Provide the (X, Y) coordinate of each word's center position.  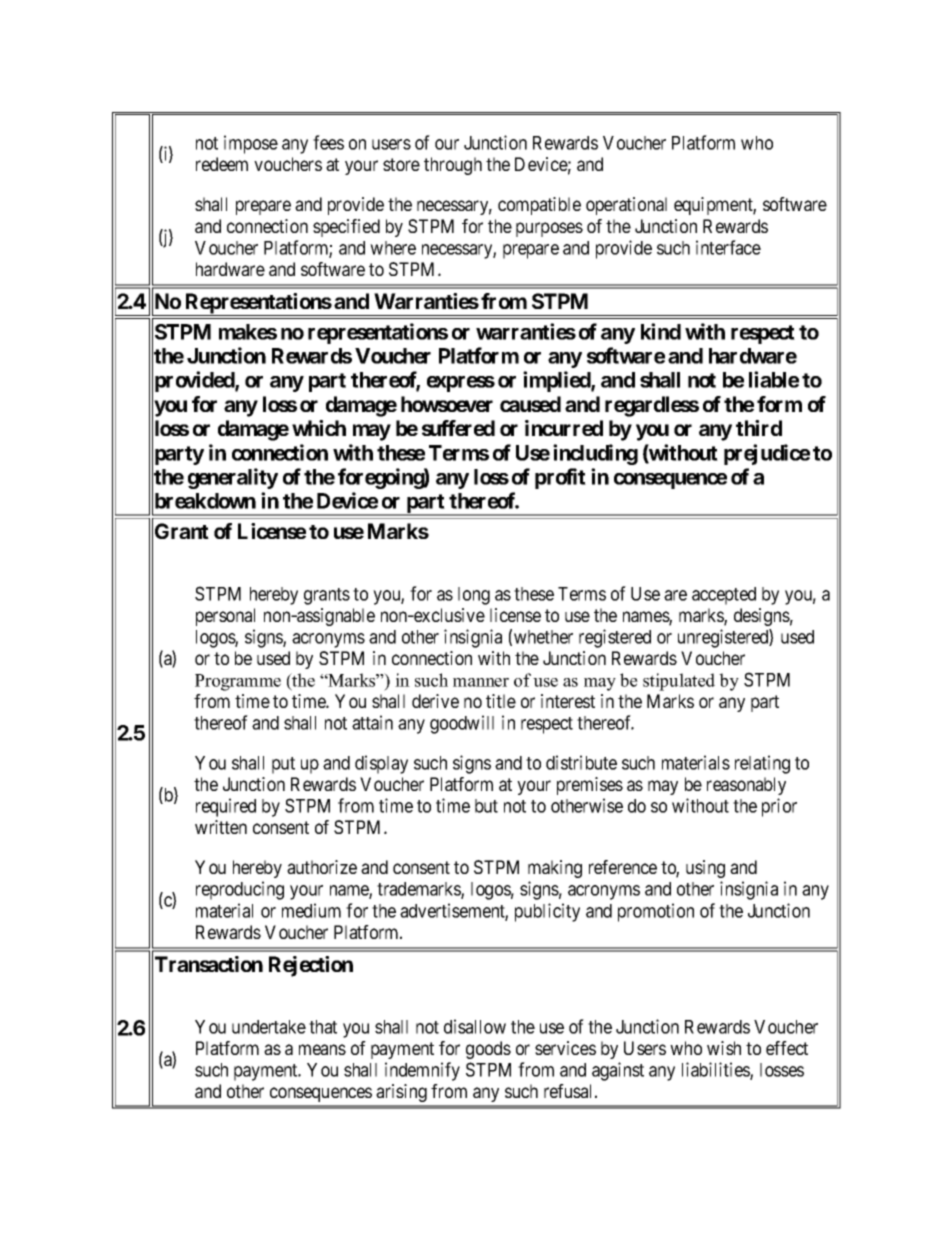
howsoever (447, 404)
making (555, 869)
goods (488, 1050)
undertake (269, 1027)
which (319, 428)
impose (251, 144)
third (759, 428)
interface (728, 247)
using (705, 869)
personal (225, 617)
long (474, 596)
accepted (724, 596)
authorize (322, 867)
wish (724, 1048)
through (453, 166)
